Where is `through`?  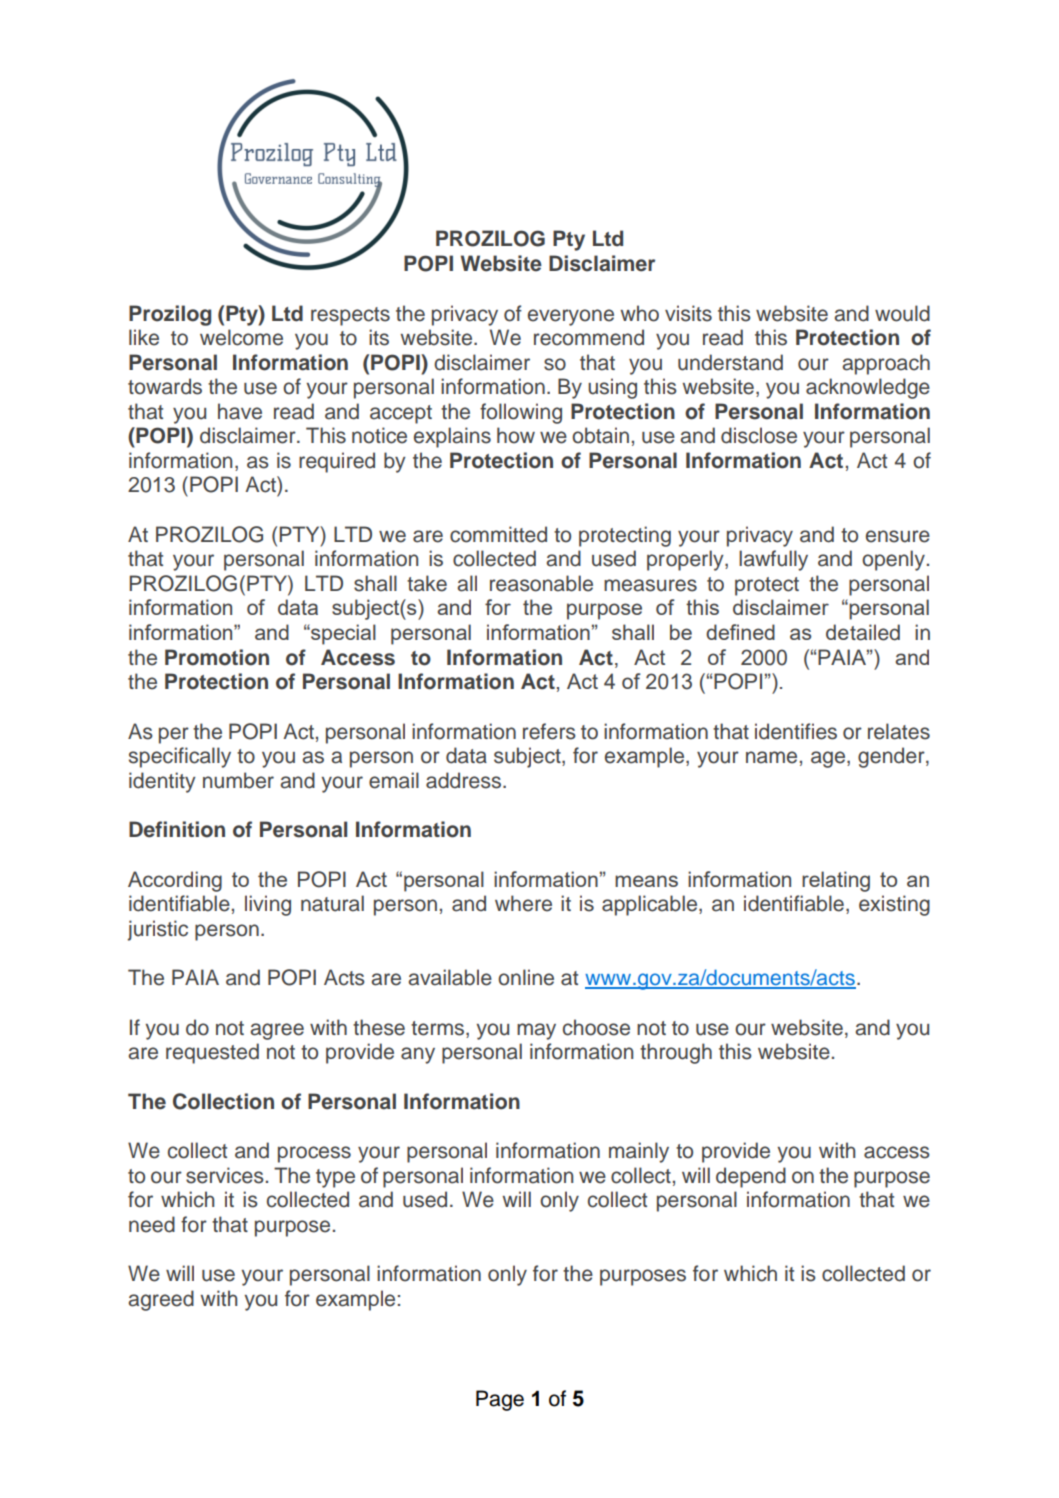
through is located at coordinates (676, 1053).
